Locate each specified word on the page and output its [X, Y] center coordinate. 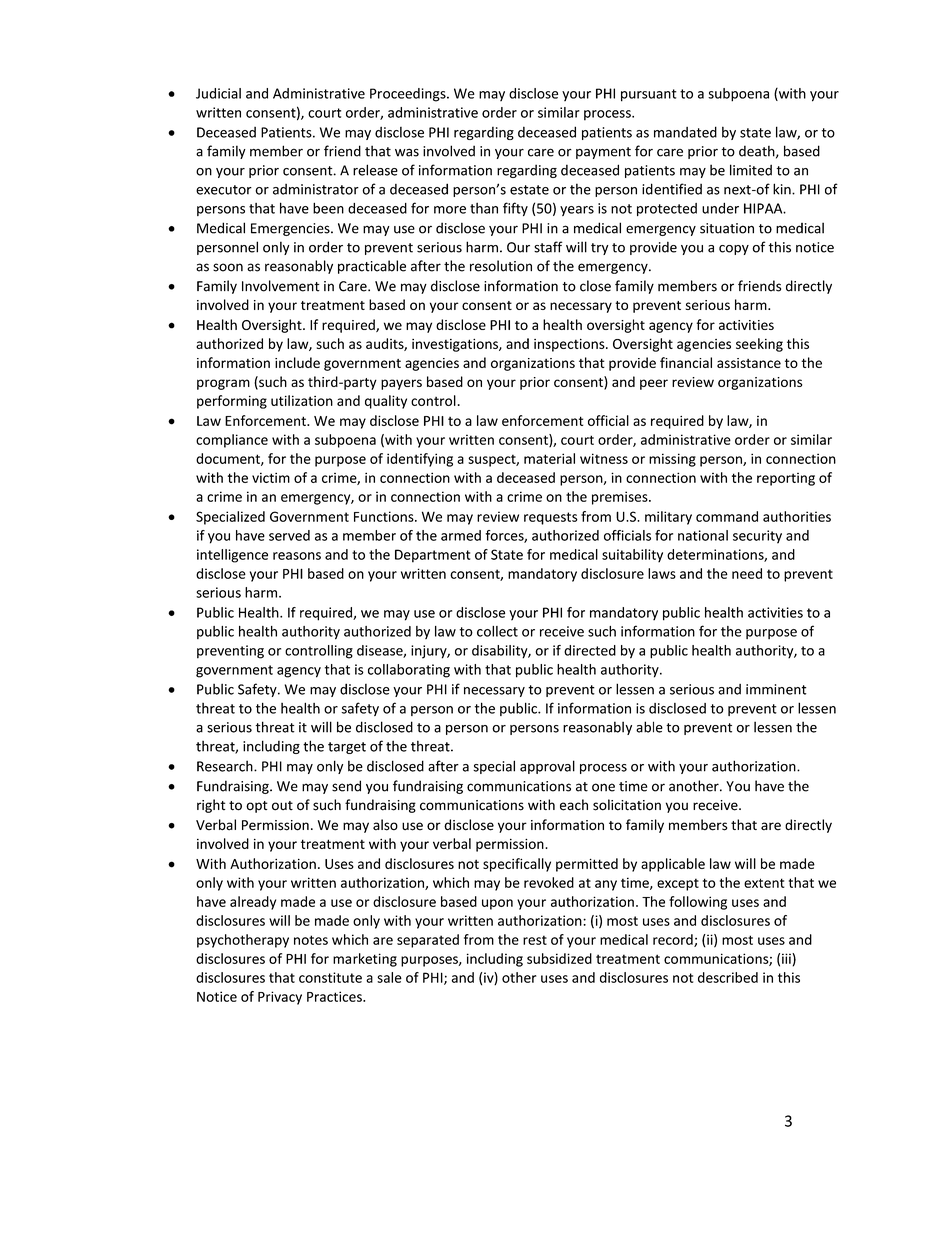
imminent [776, 689]
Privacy [280, 998]
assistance [749, 363]
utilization [302, 400]
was [407, 152]
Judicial [218, 93]
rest [535, 940]
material [549, 458]
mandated [685, 132]
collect [497, 631]
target [347, 748]
